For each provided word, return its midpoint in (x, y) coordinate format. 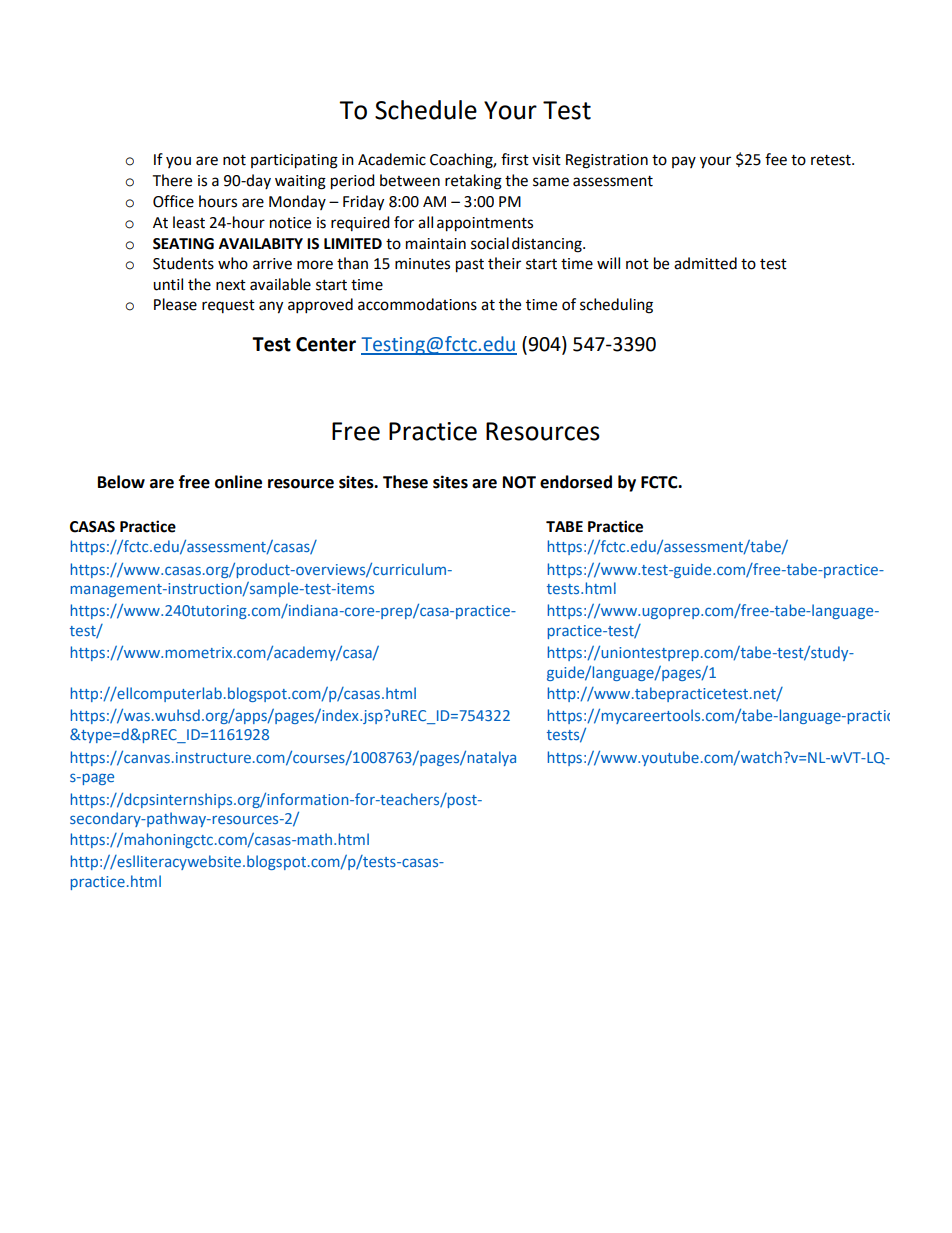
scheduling (616, 306)
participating (294, 161)
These (405, 482)
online (238, 482)
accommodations (417, 304)
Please (175, 304)
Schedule (426, 110)
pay (684, 162)
